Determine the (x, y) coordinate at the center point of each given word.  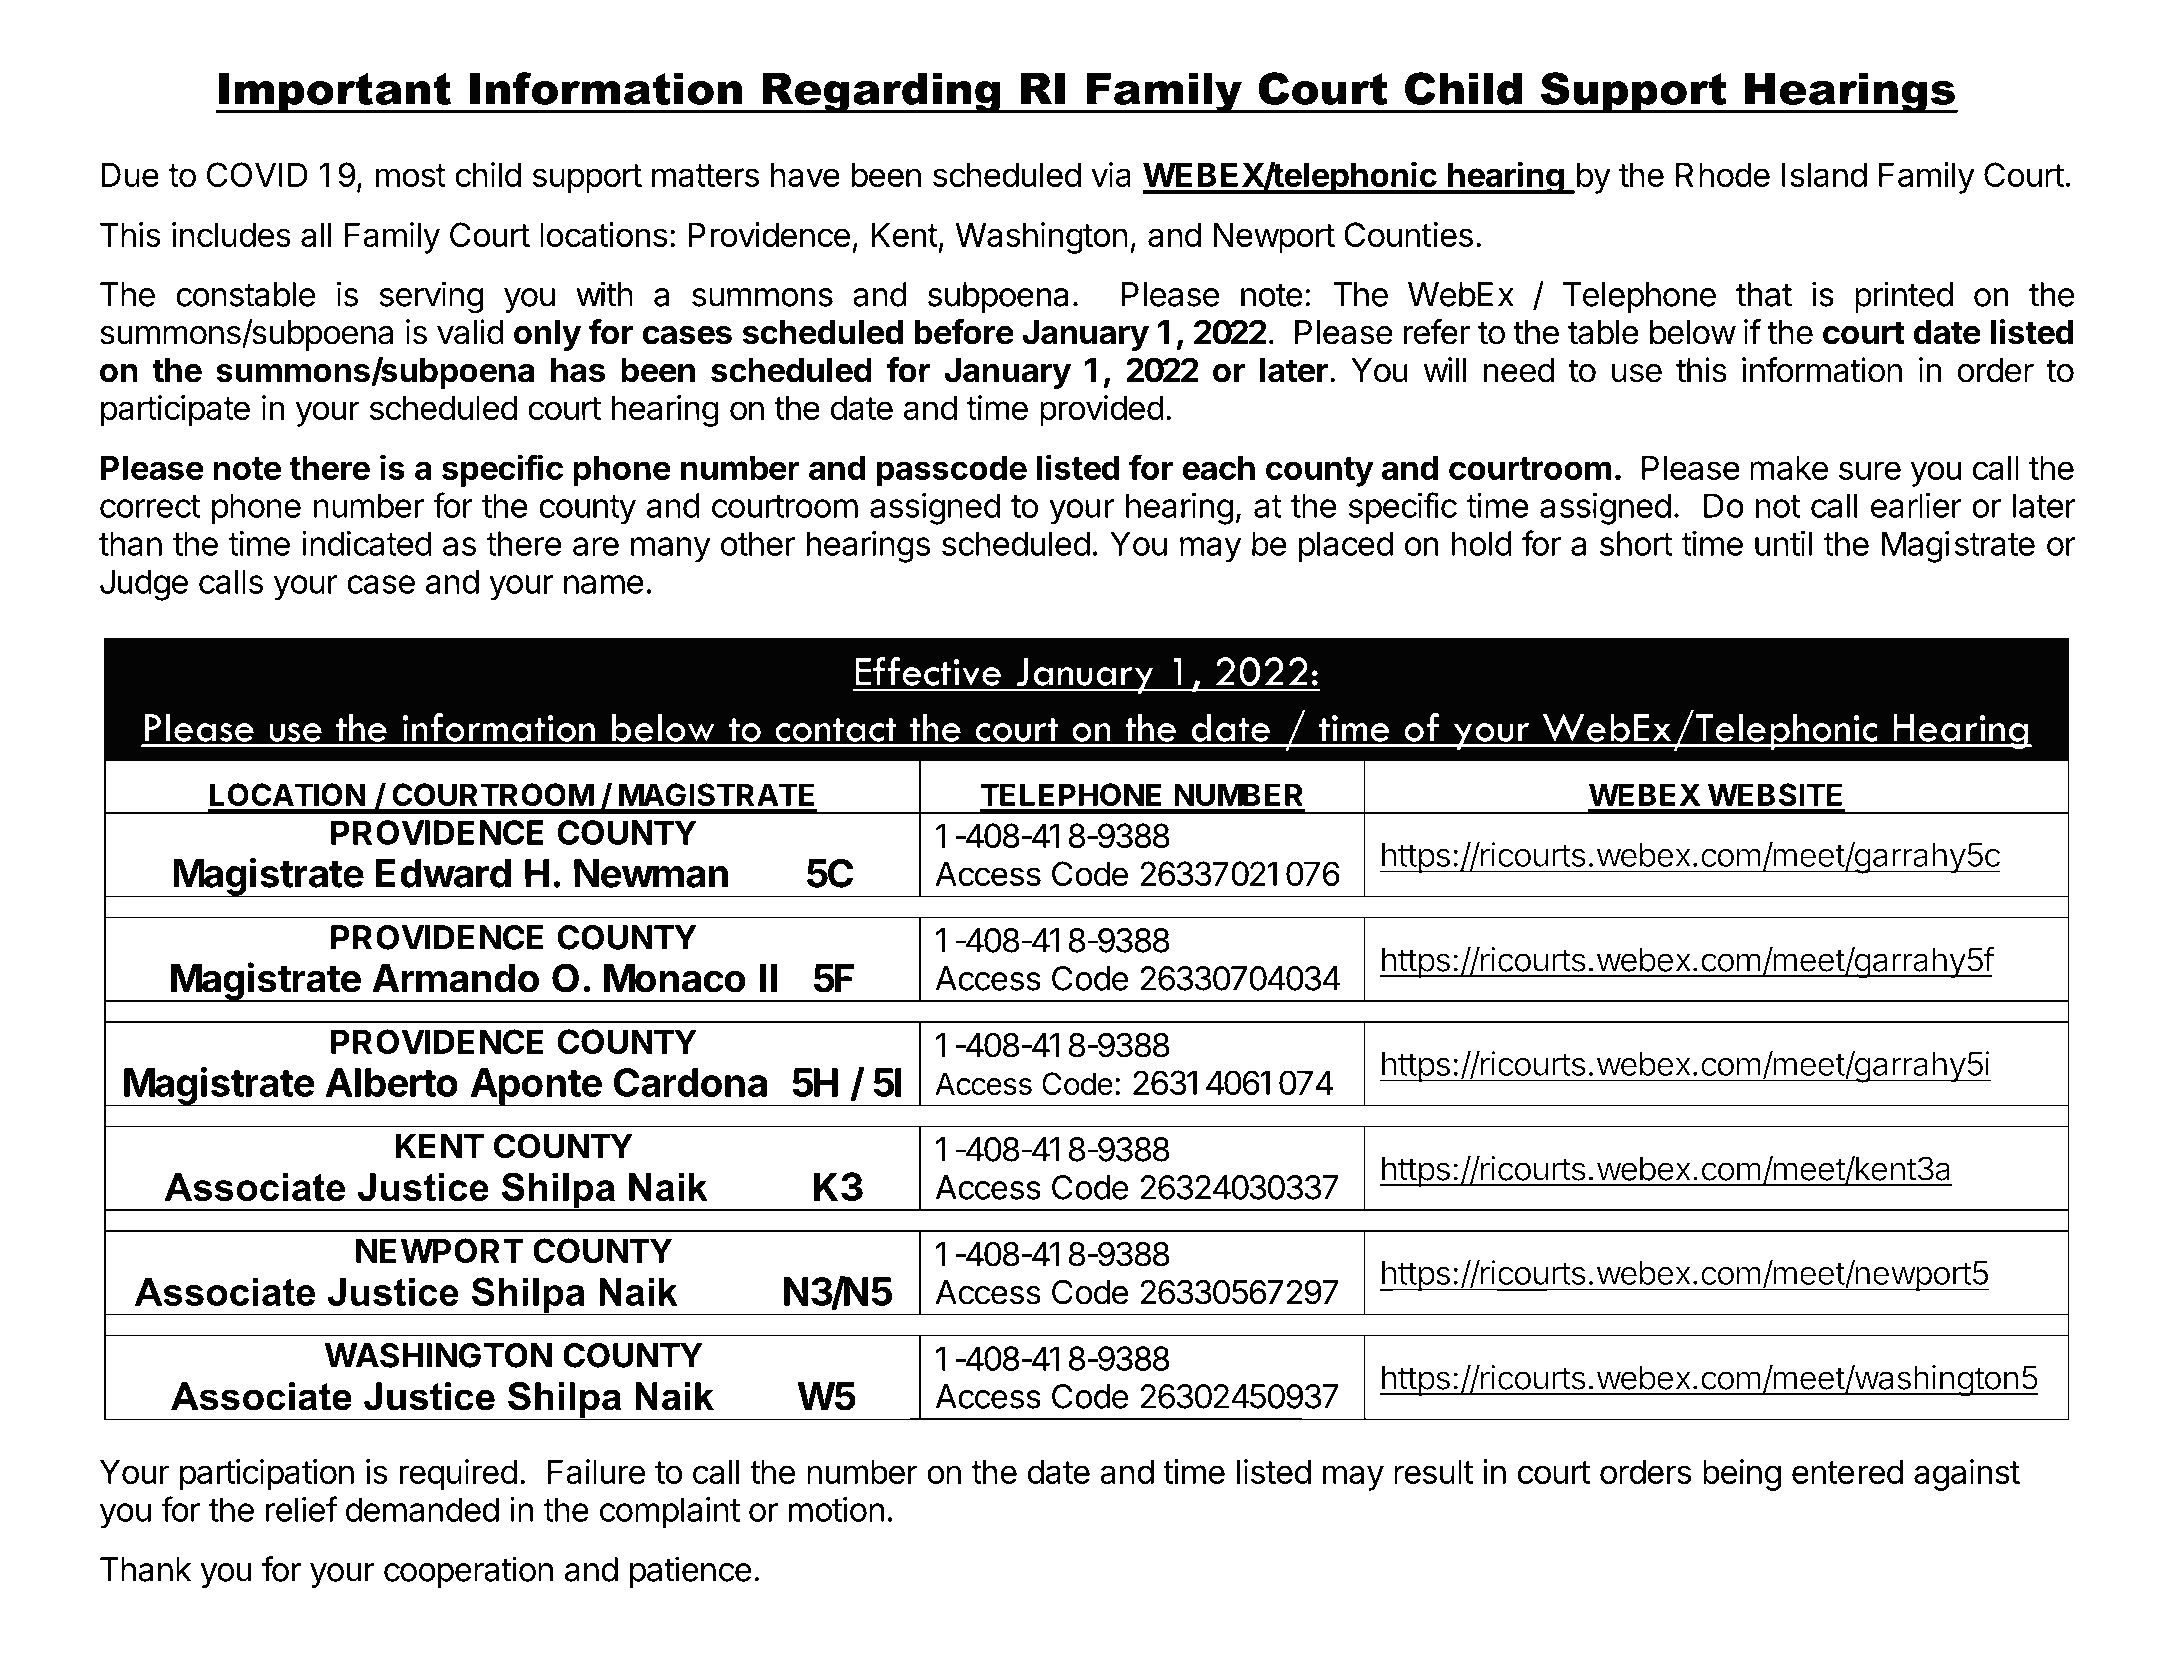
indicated (367, 543)
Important (335, 93)
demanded (422, 1509)
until (1783, 543)
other (758, 543)
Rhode (1723, 174)
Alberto (392, 1082)
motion (836, 1509)
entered (1847, 1471)
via (1111, 174)
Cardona (690, 1082)
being (1742, 1475)
